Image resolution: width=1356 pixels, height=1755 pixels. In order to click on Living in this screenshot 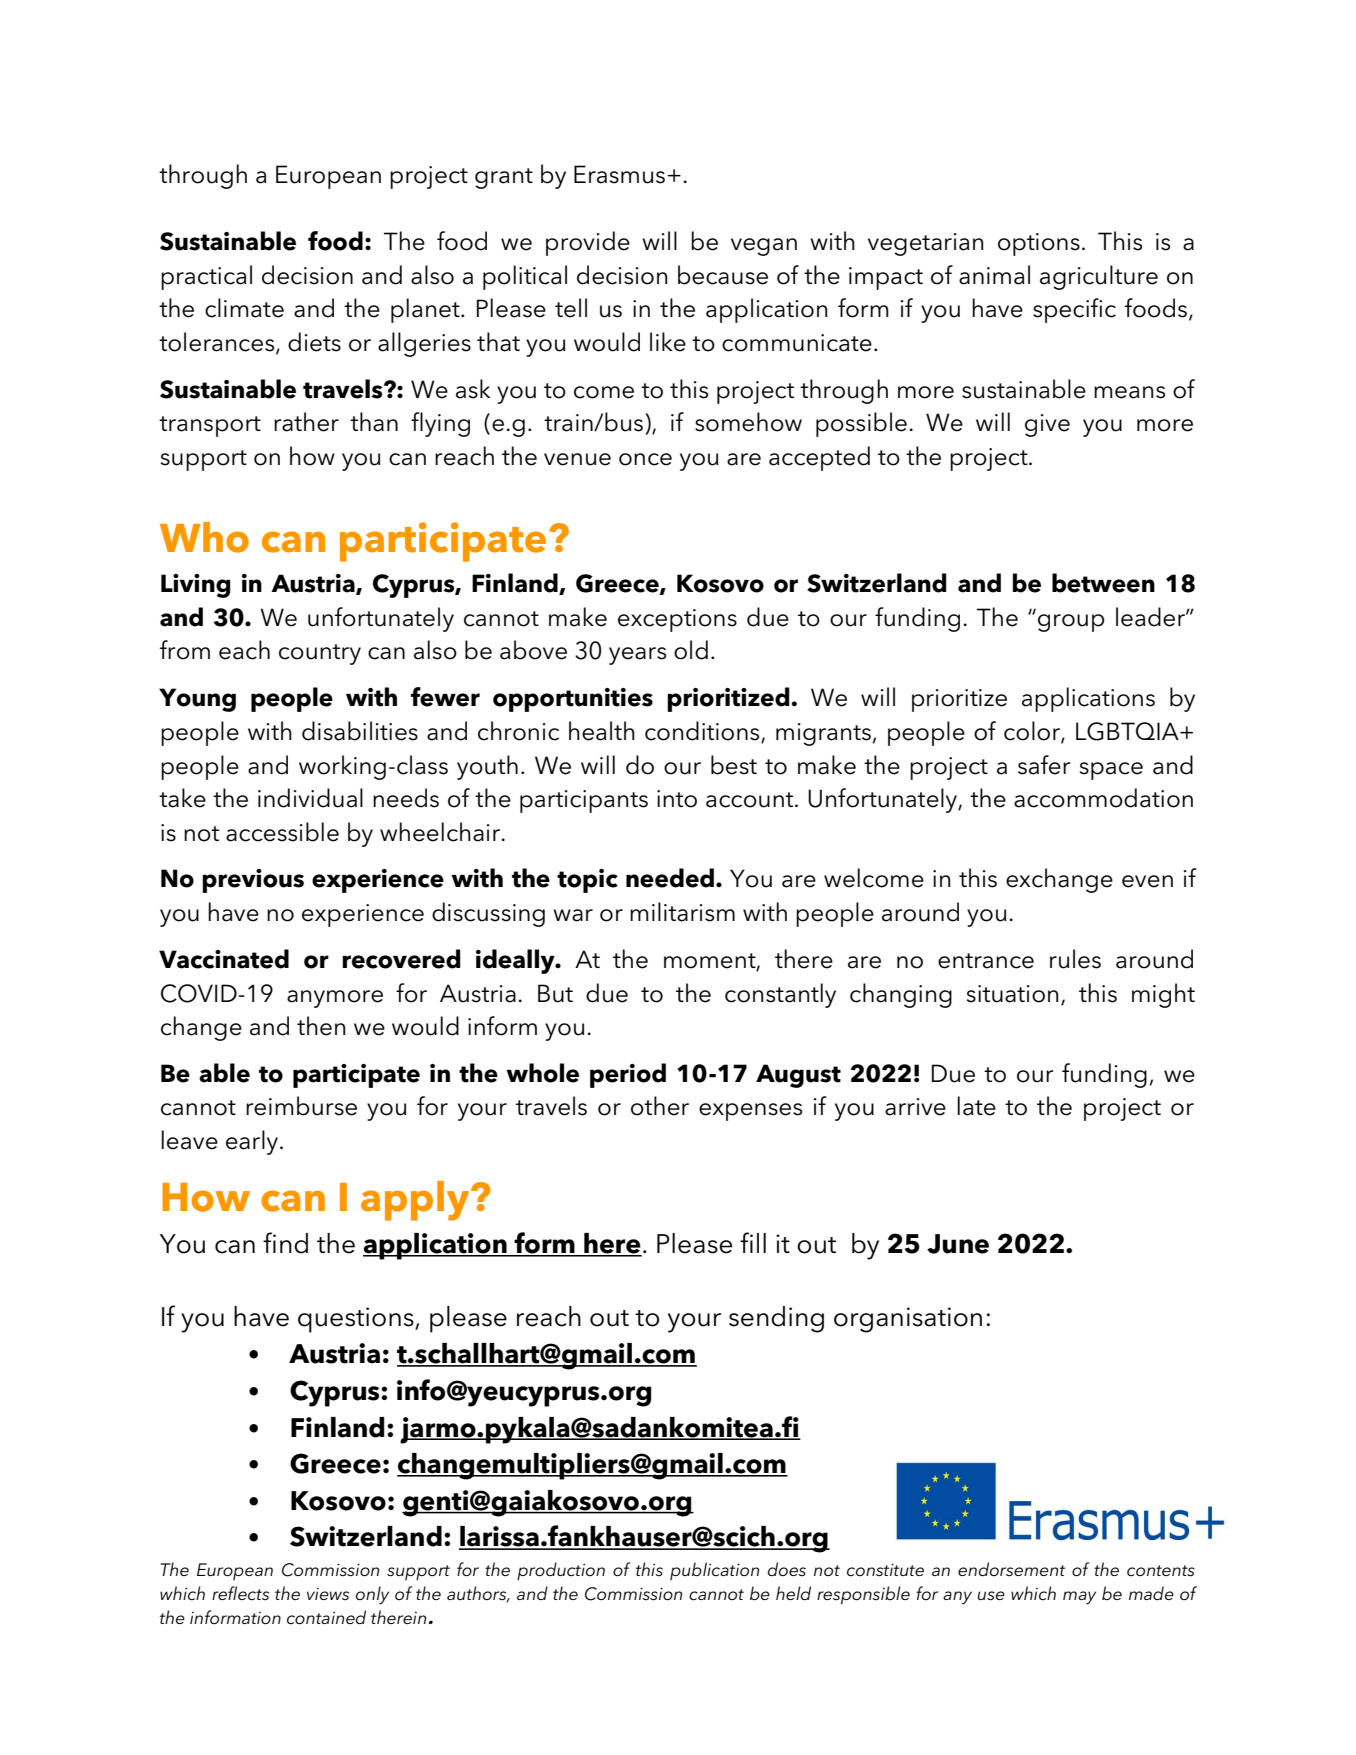, I will do `click(196, 586)`.
